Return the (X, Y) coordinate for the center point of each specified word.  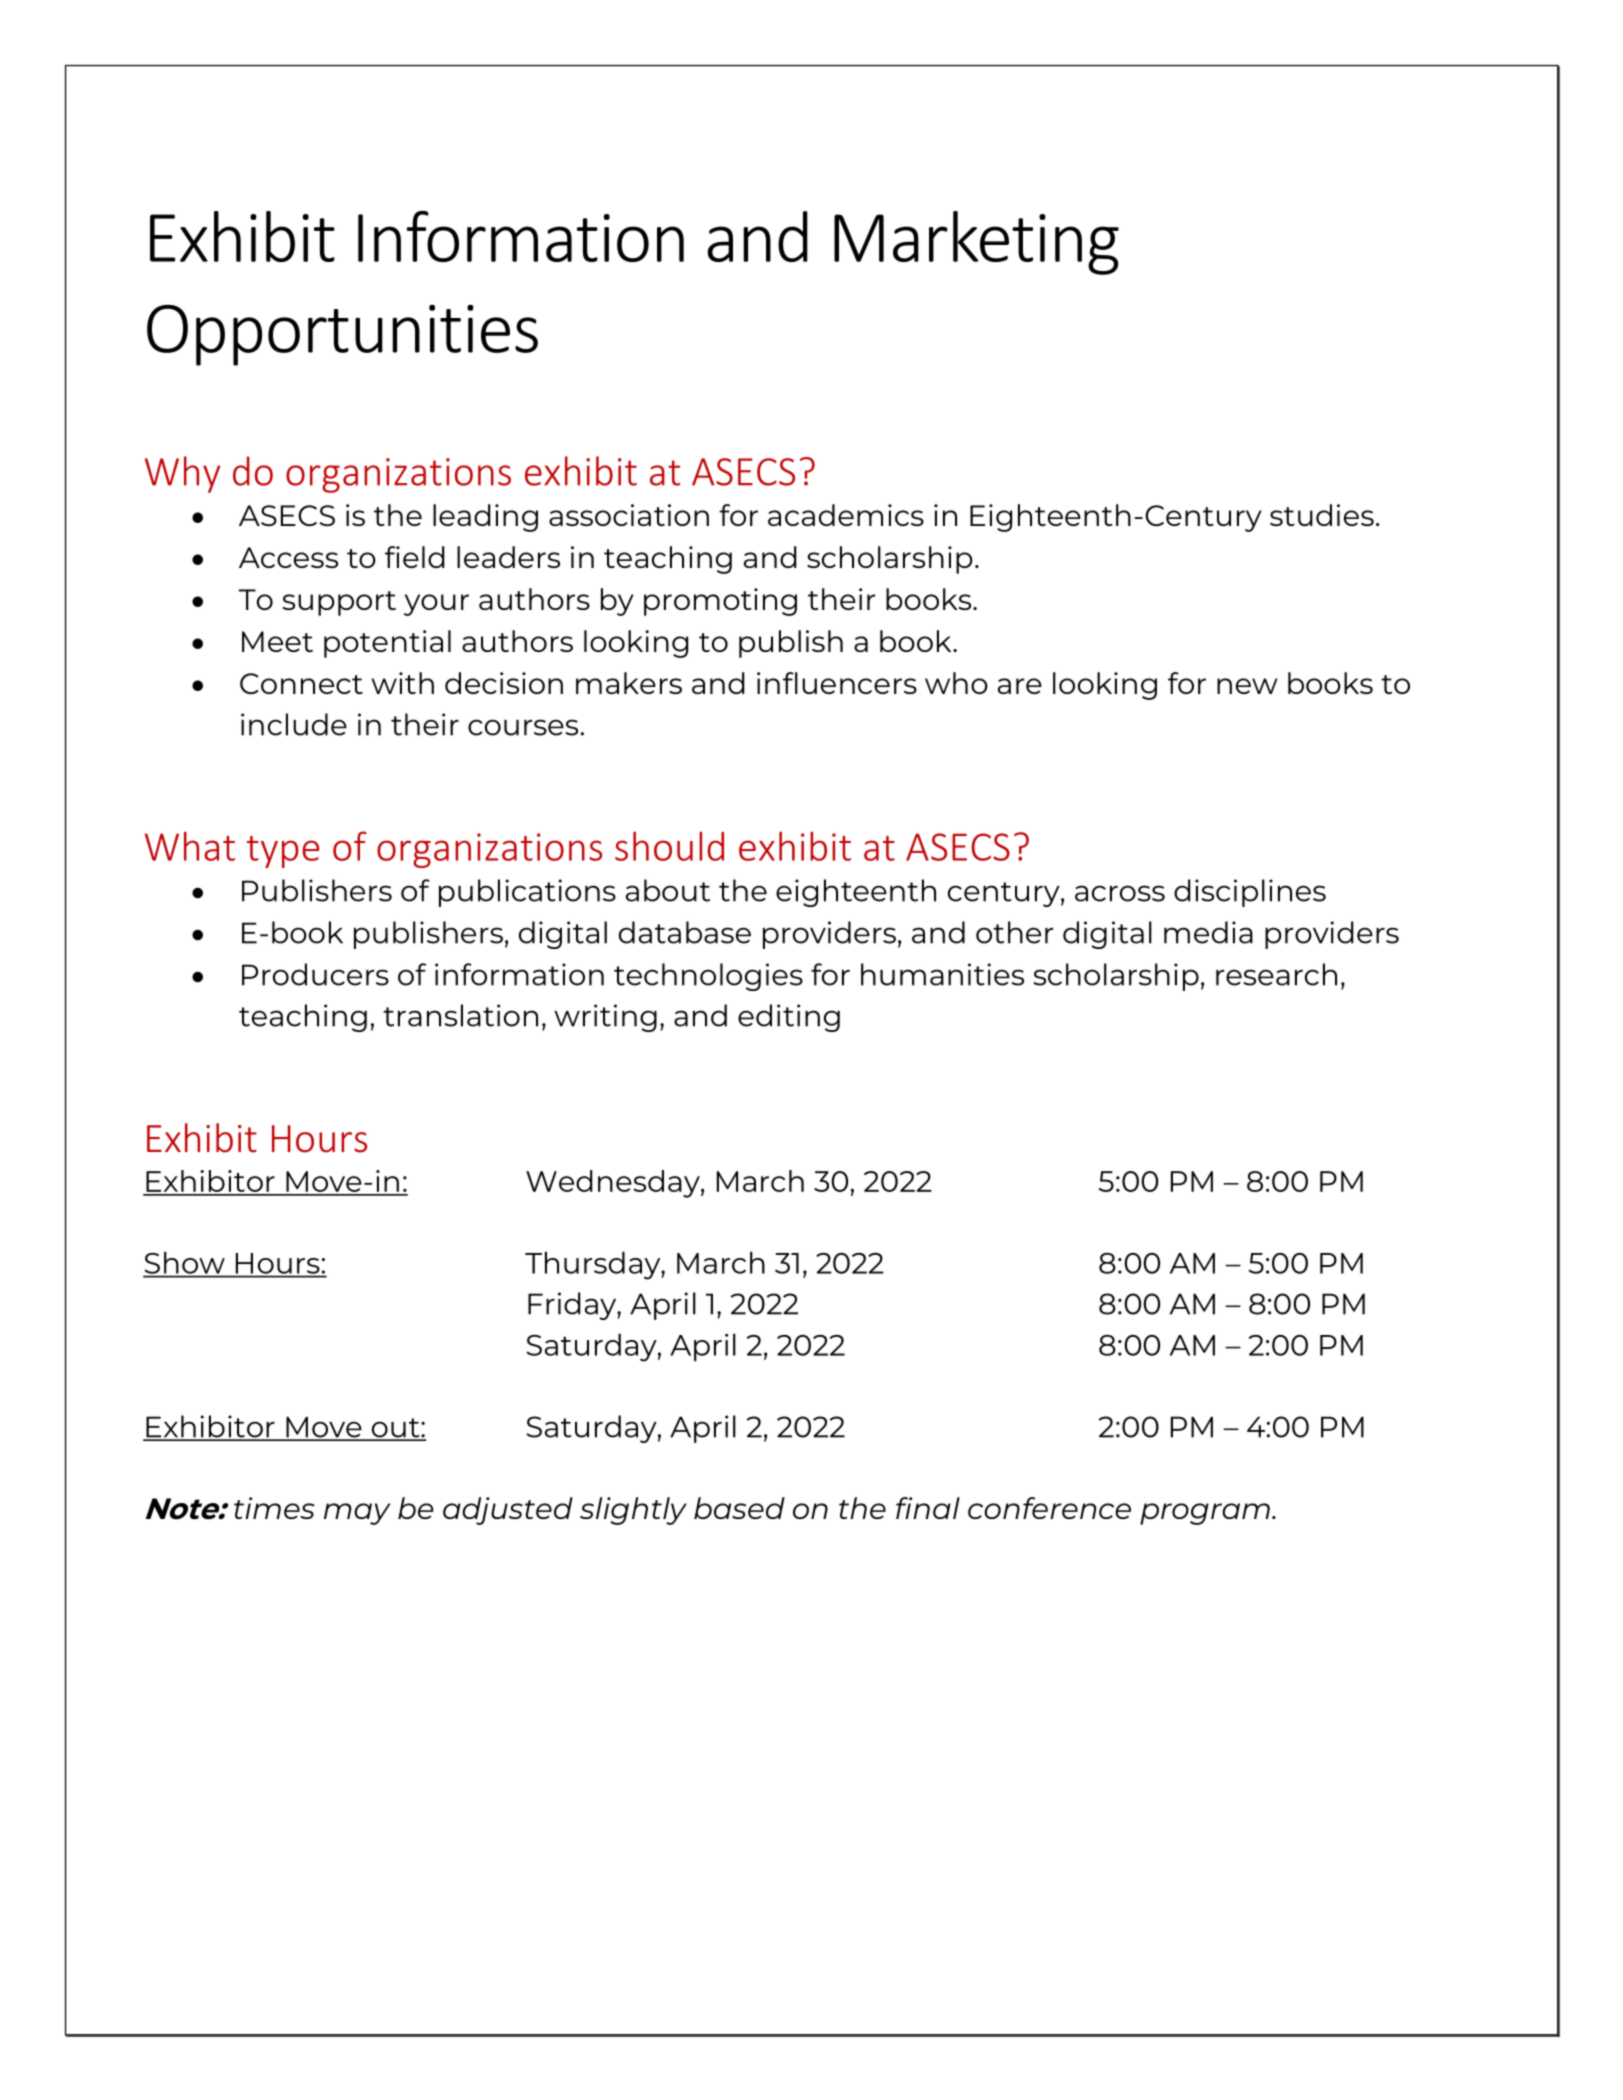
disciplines (1250, 893)
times (274, 1508)
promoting (720, 602)
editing (789, 1018)
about (668, 890)
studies (1322, 515)
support (339, 603)
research (1276, 974)
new (1247, 686)
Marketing (976, 243)
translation (460, 1015)
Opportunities (342, 335)
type (283, 852)
